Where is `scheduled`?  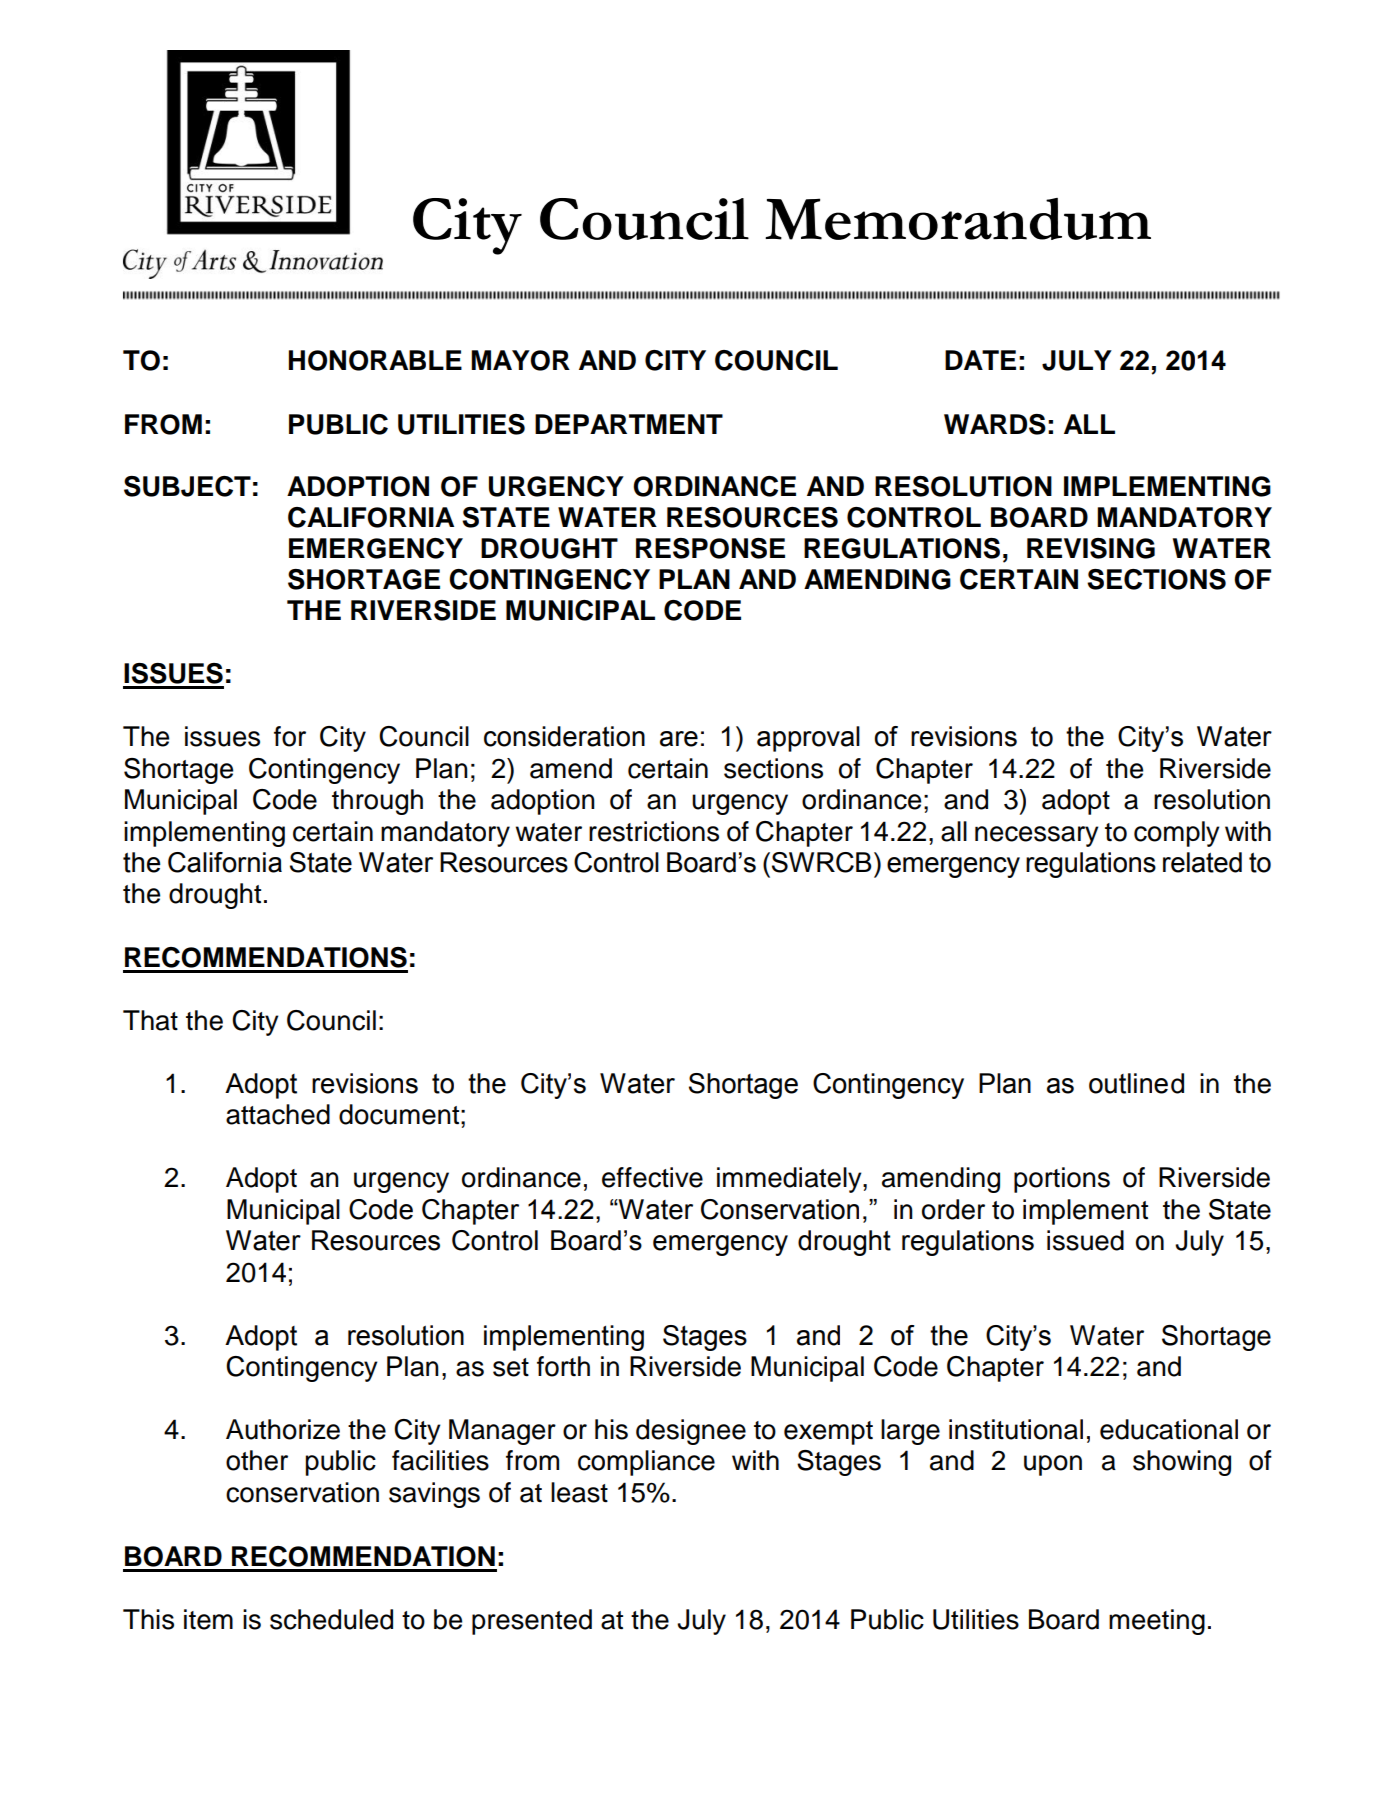
scheduled is located at coordinates (331, 1619).
